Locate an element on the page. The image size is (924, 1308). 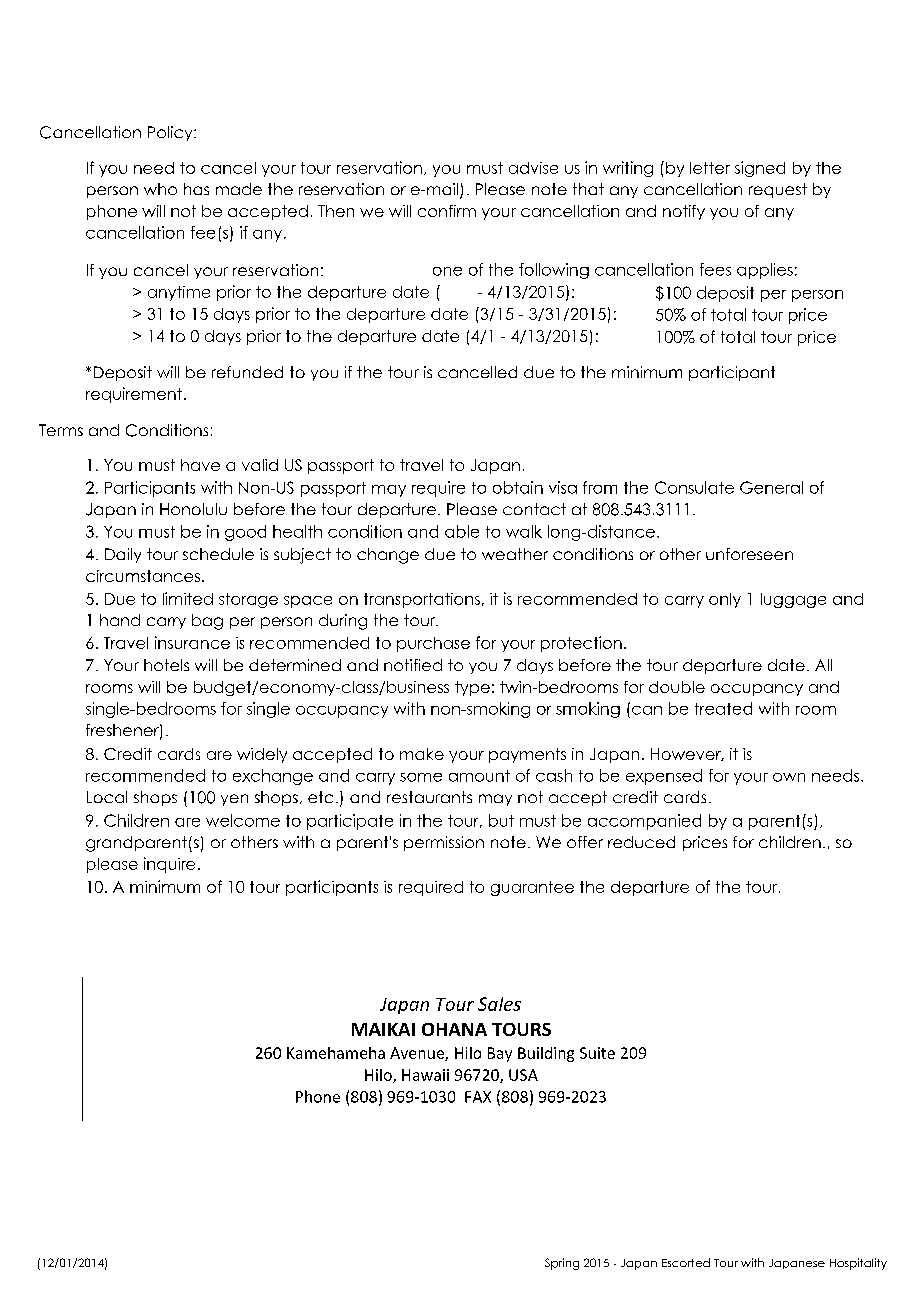
Kamehameha is located at coordinates (336, 1053).
